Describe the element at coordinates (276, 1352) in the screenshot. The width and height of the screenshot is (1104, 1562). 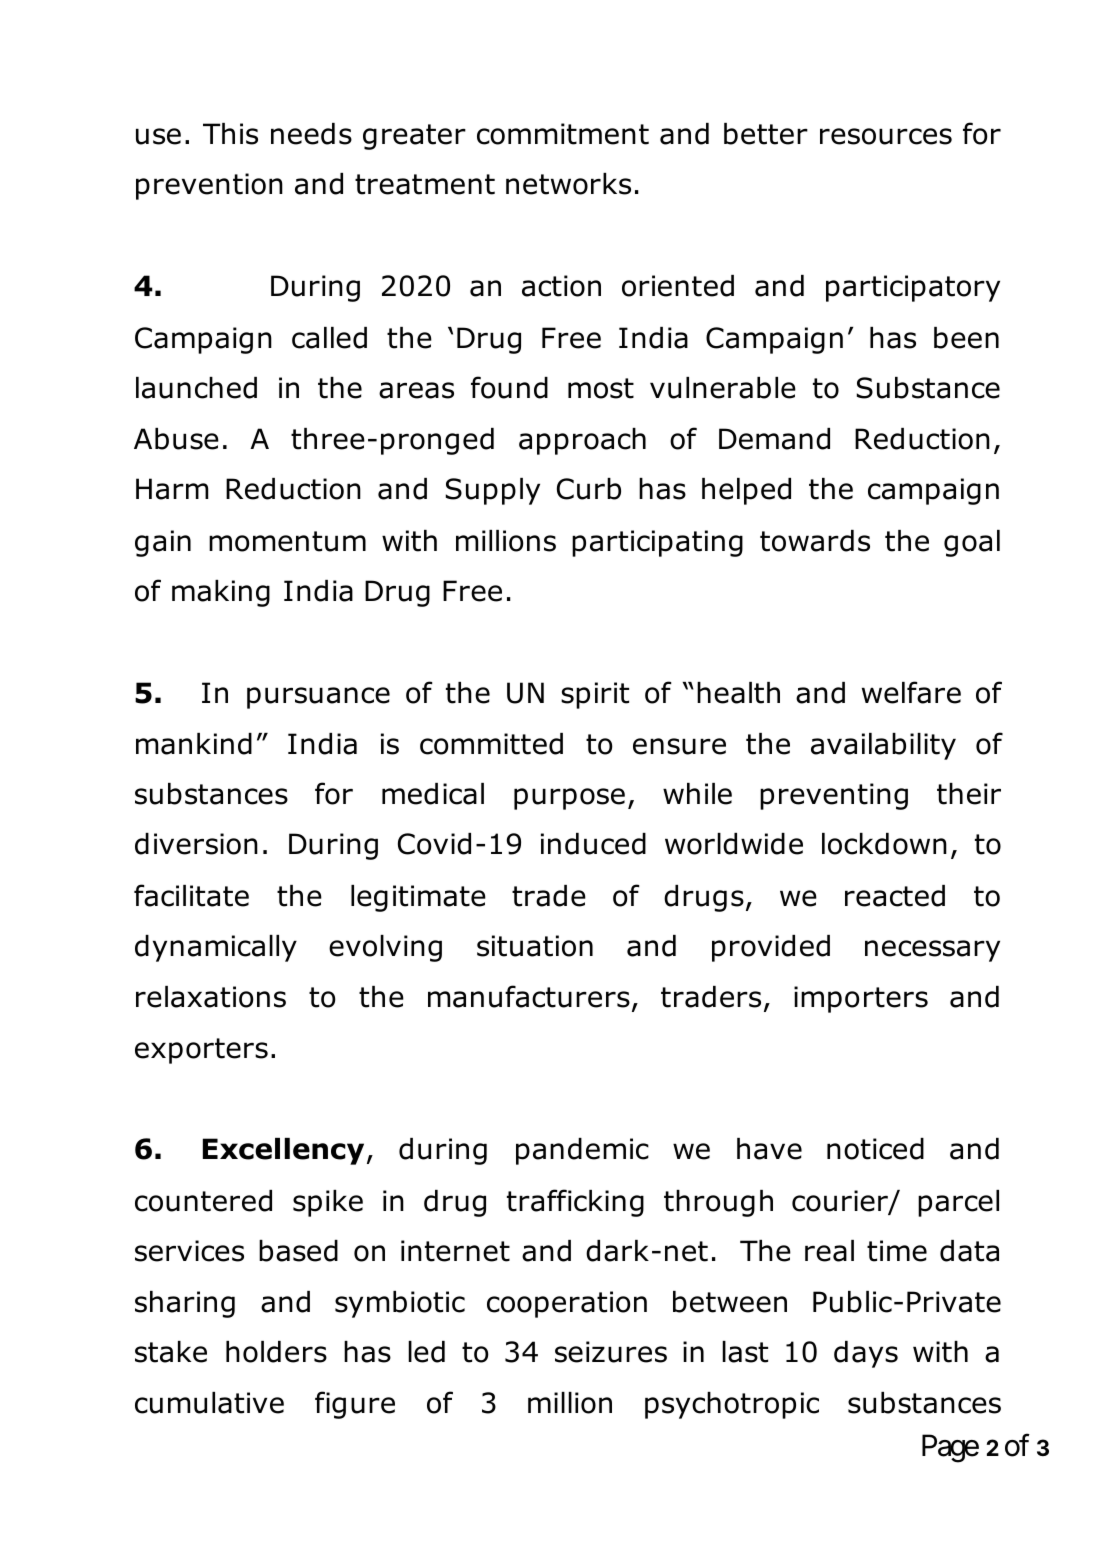
I see `holders` at that location.
